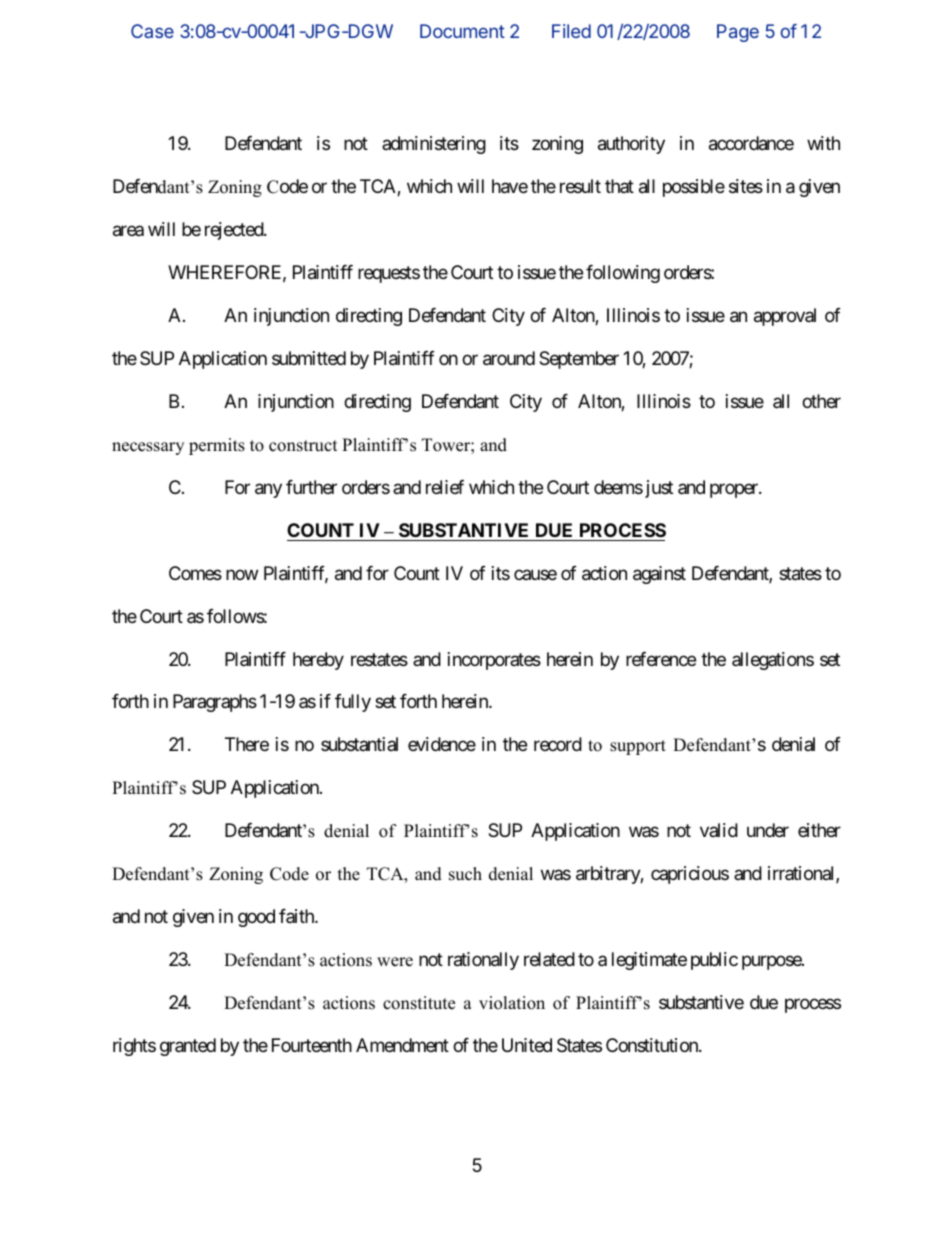 This screenshot has height=1233, width=952. I want to click on granted, so click(188, 1047).
